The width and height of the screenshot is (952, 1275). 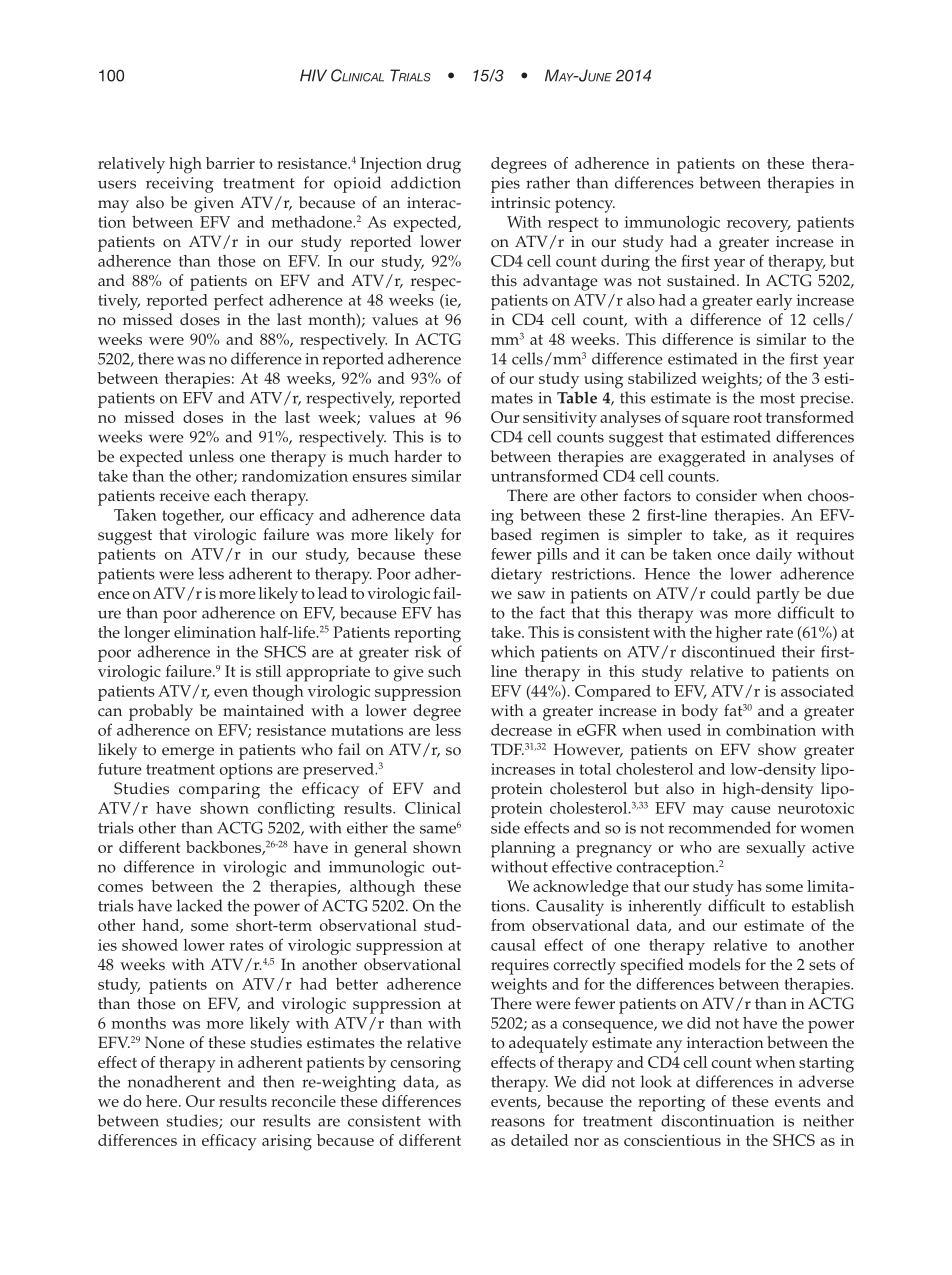 What do you see at coordinates (518, 1122) in the screenshot?
I see `reasons` at bounding box center [518, 1122].
